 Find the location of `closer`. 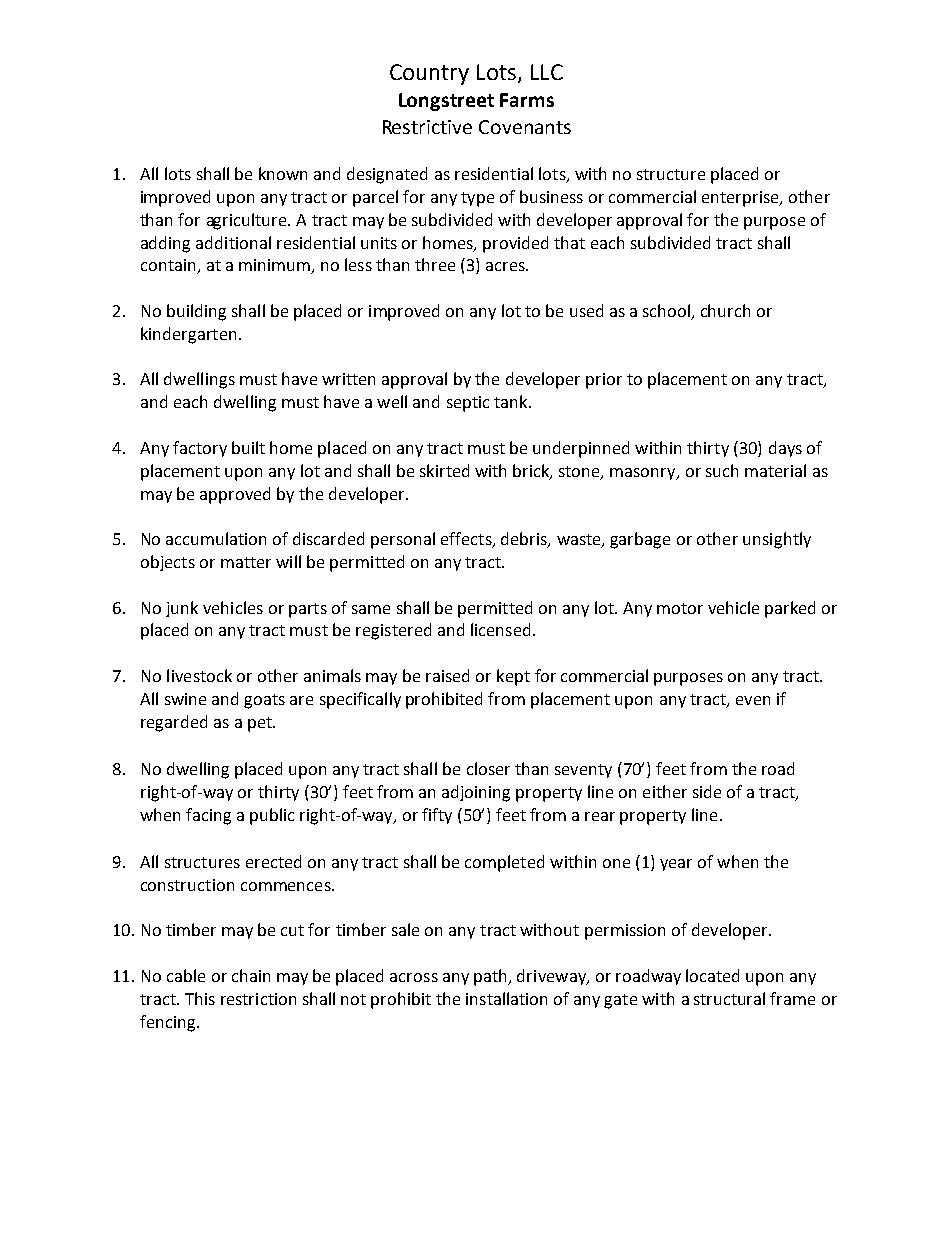

closer is located at coordinates (488, 768).
